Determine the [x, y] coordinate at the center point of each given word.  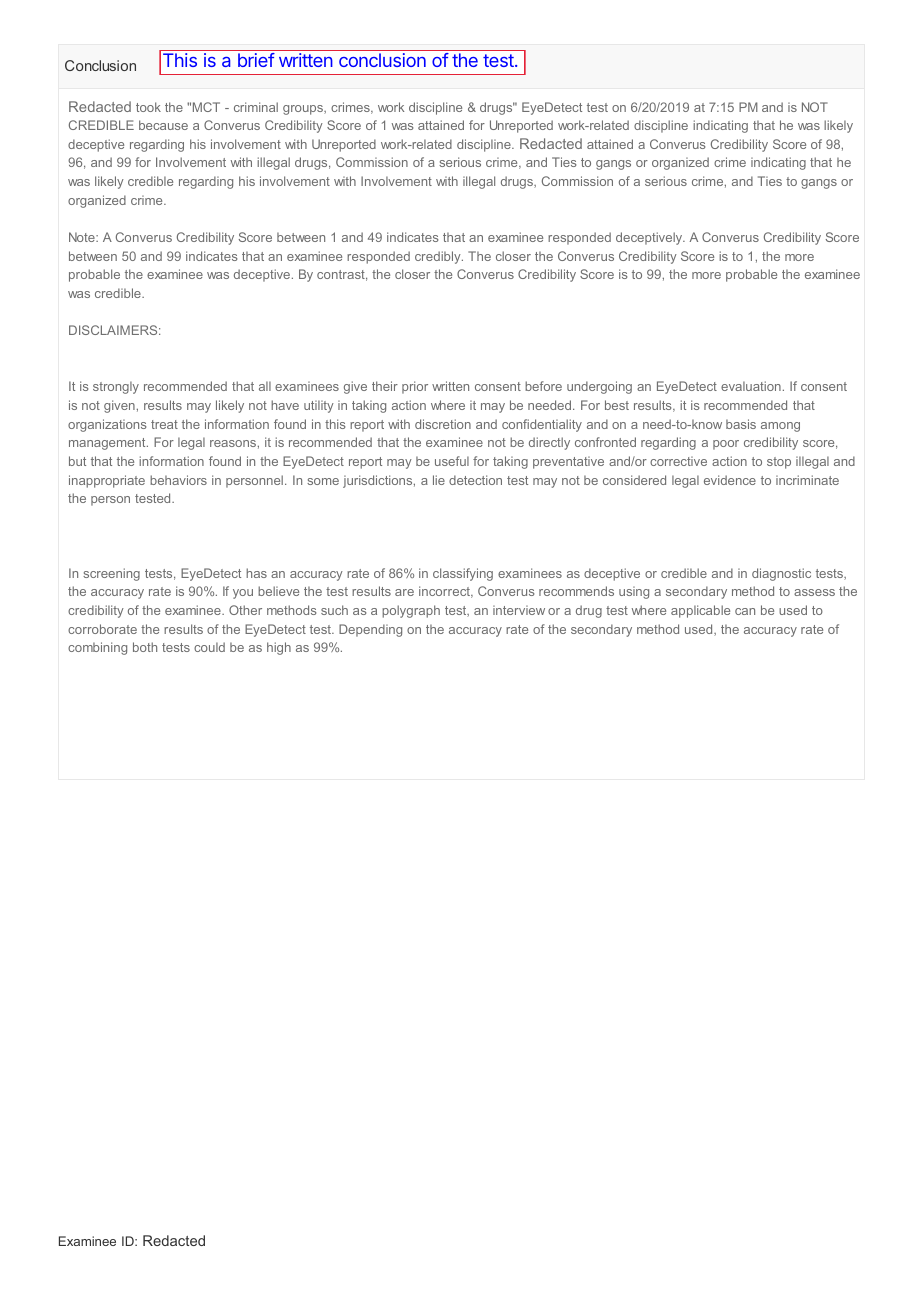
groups [304, 110]
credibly [439, 257]
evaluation [751, 386]
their [385, 386]
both [145, 647]
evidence [730, 480]
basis [741, 424]
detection [475, 480]
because [163, 125]
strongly [116, 387]
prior [415, 387]
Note [83, 237]
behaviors [178, 480]
